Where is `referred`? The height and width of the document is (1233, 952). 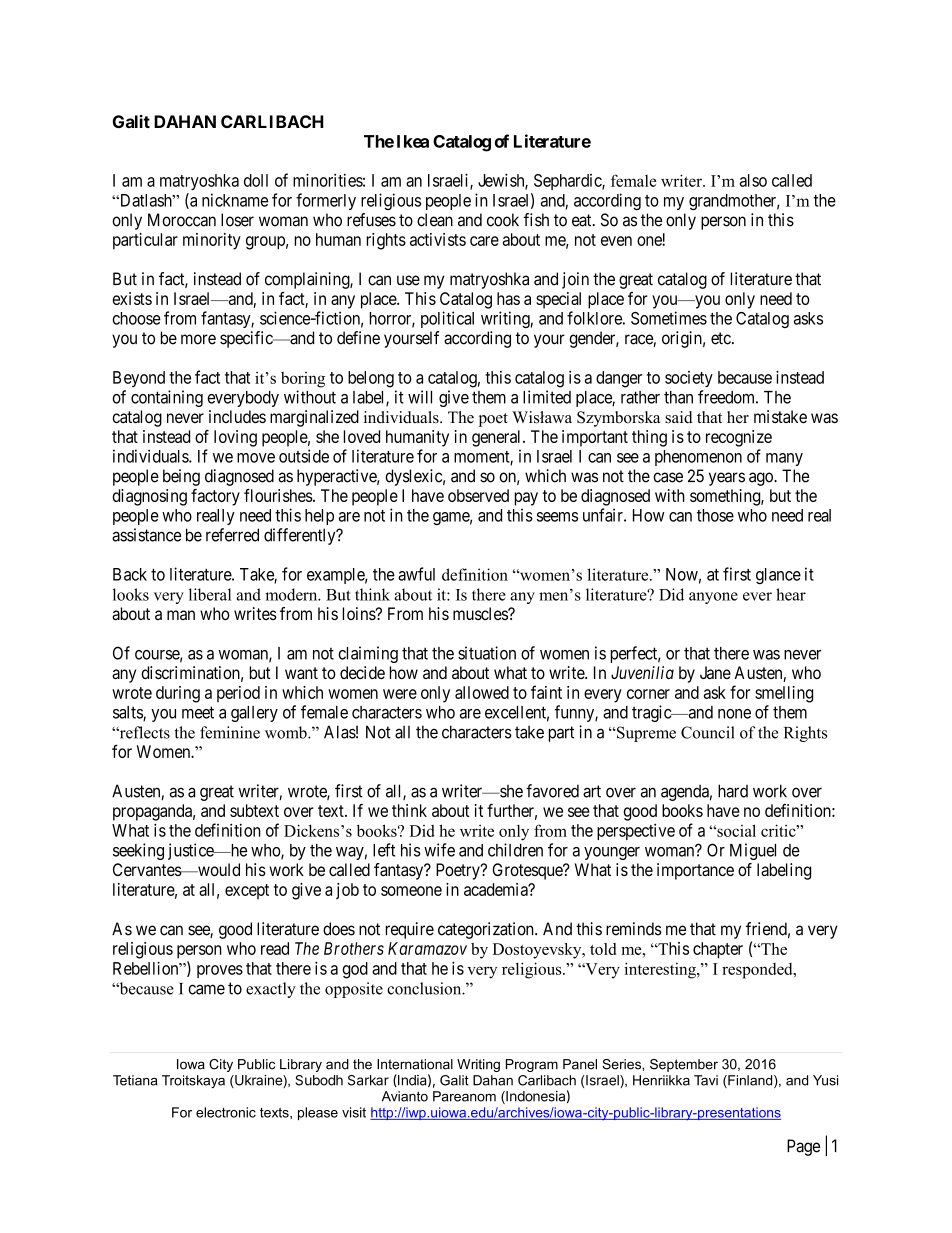 referred is located at coordinates (232, 535).
